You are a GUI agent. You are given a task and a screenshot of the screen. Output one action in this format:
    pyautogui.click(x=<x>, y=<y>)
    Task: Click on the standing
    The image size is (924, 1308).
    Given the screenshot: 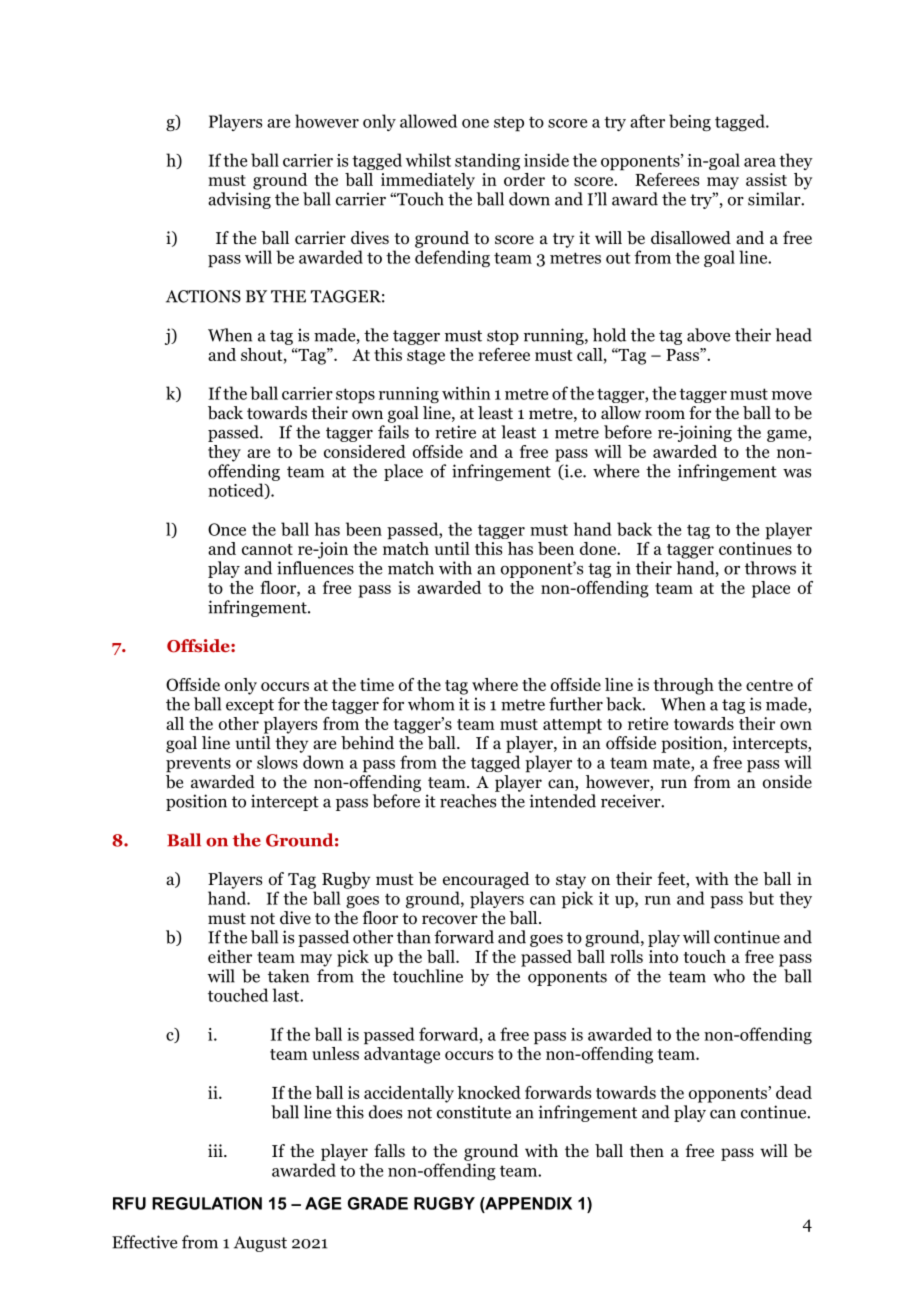 What is the action you would take?
    pyautogui.click(x=487, y=161)
